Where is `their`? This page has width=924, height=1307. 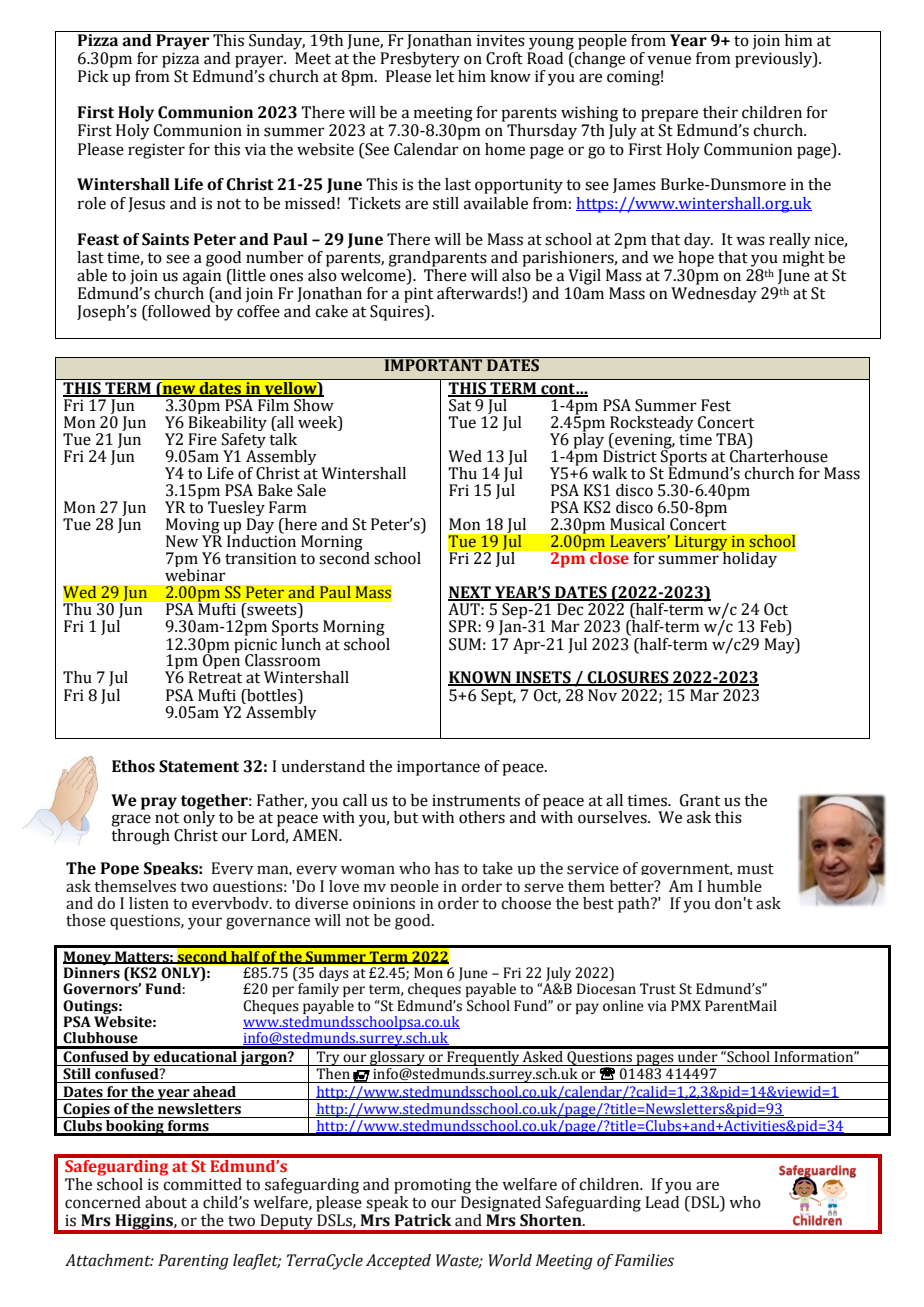 their is located at coordinates (720, 112).
